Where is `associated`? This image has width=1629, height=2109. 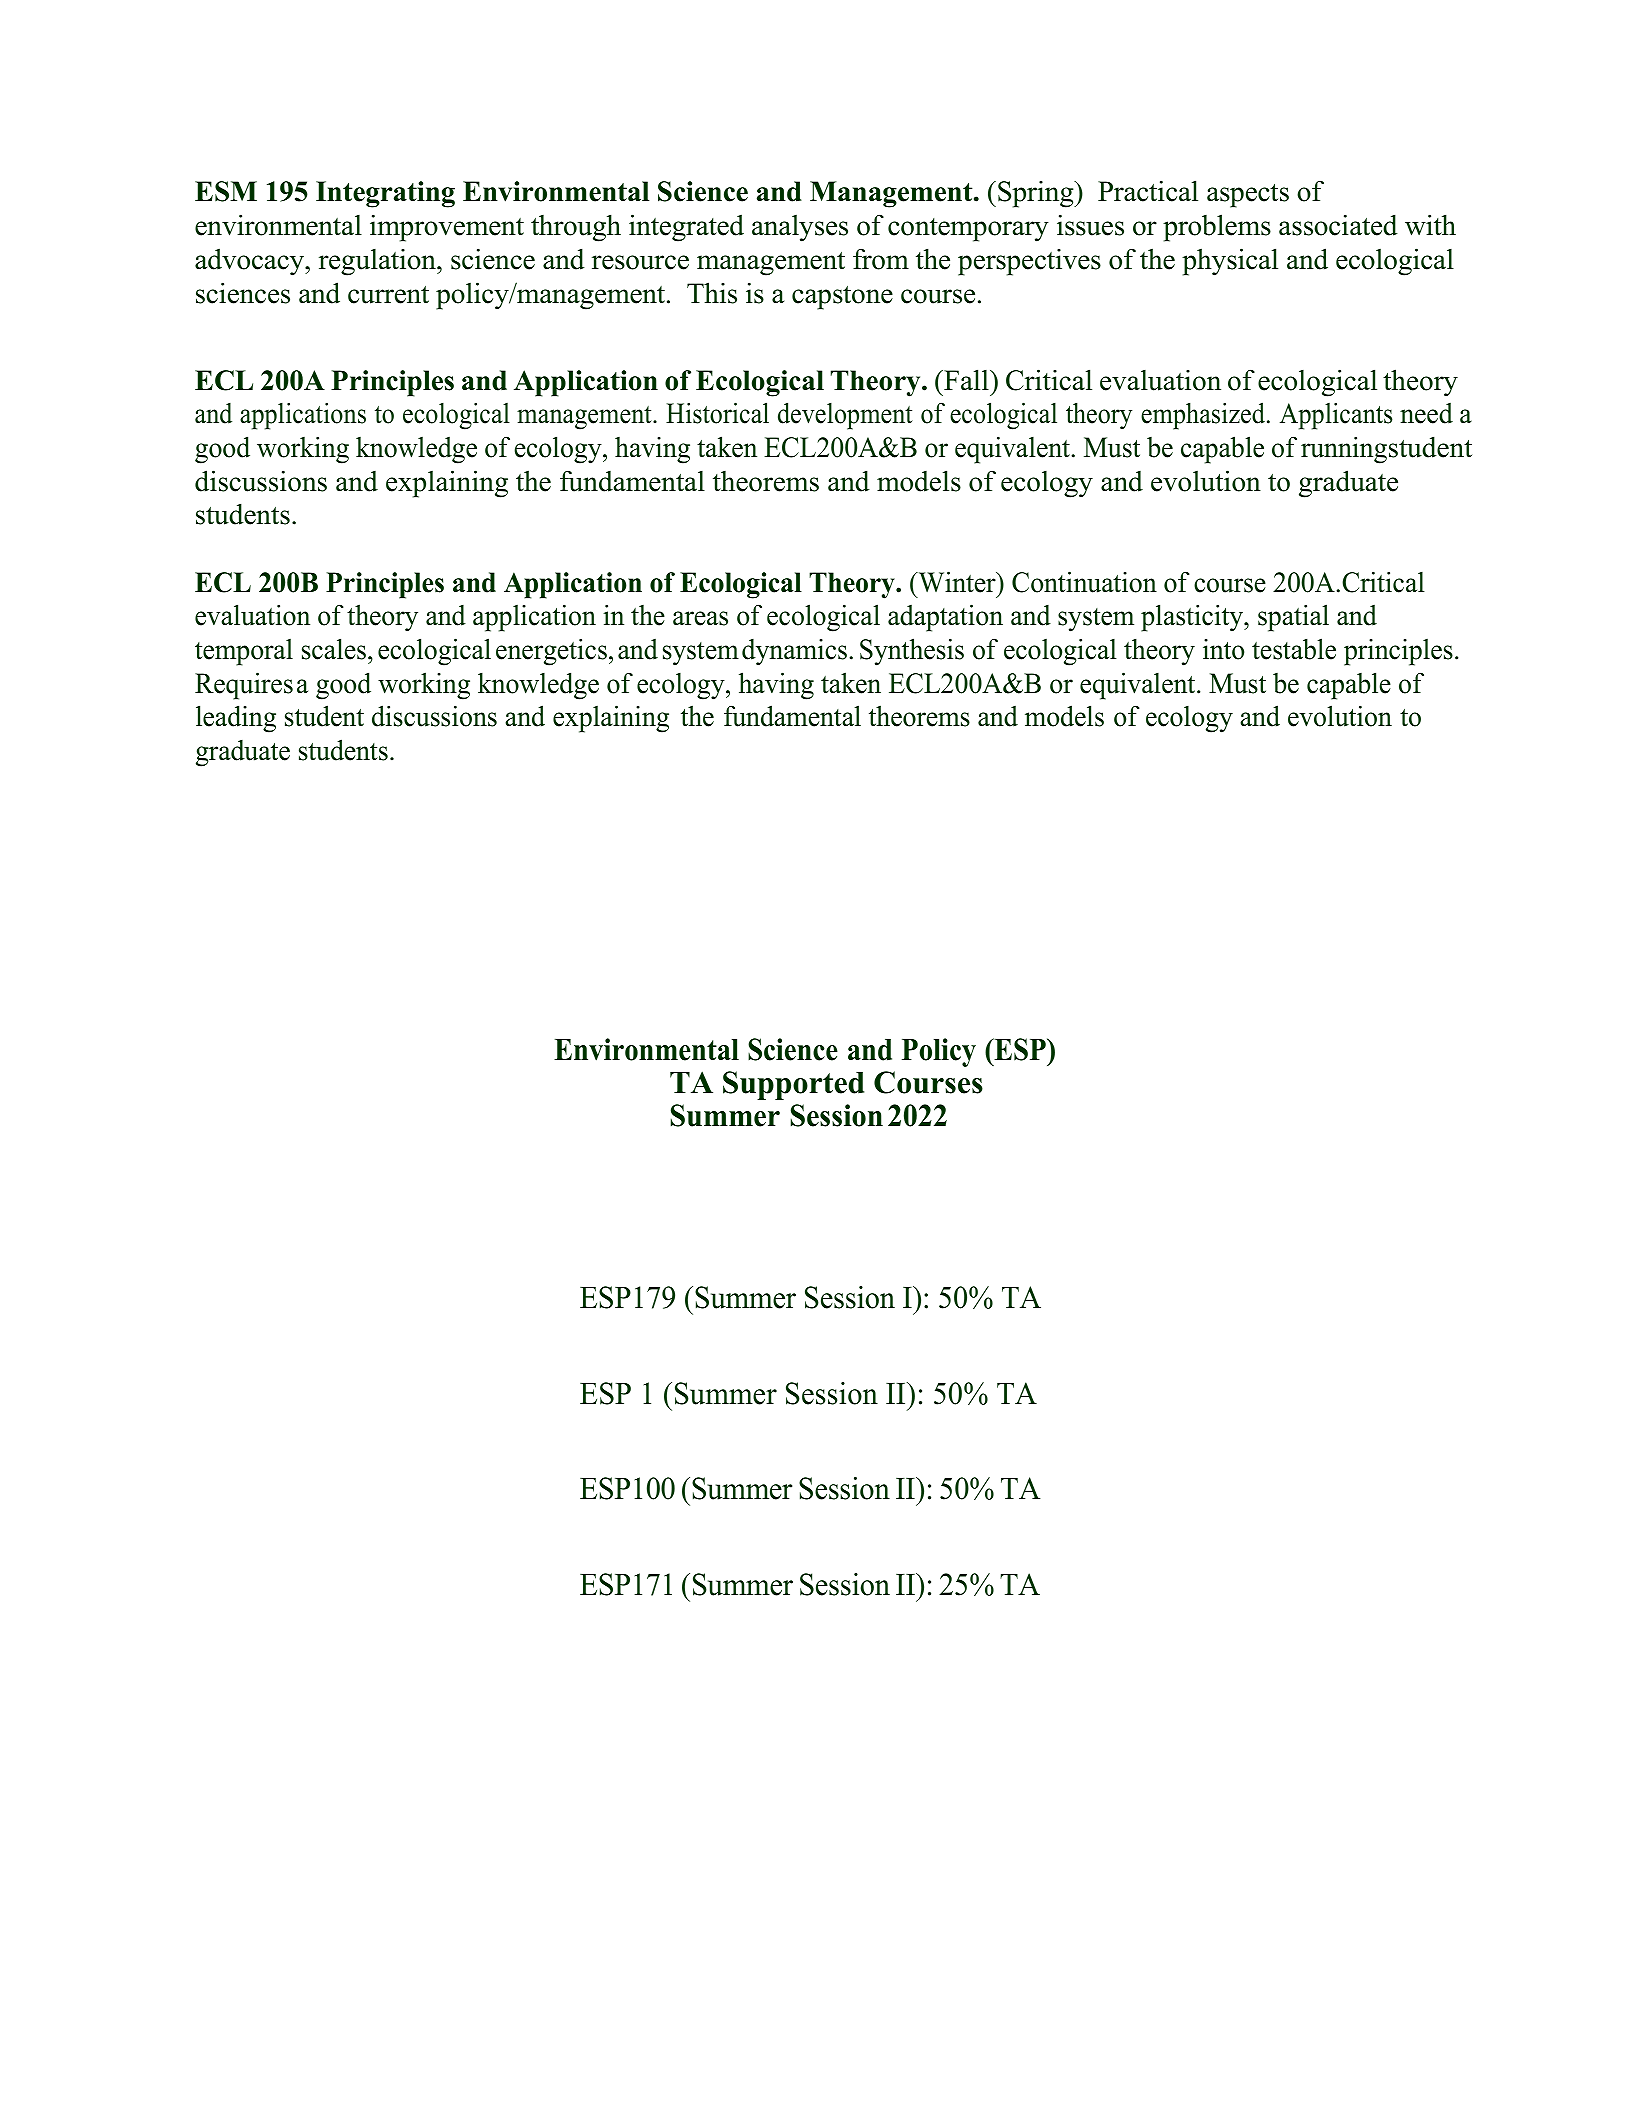
associated is located at coordinates (1338, 225).
